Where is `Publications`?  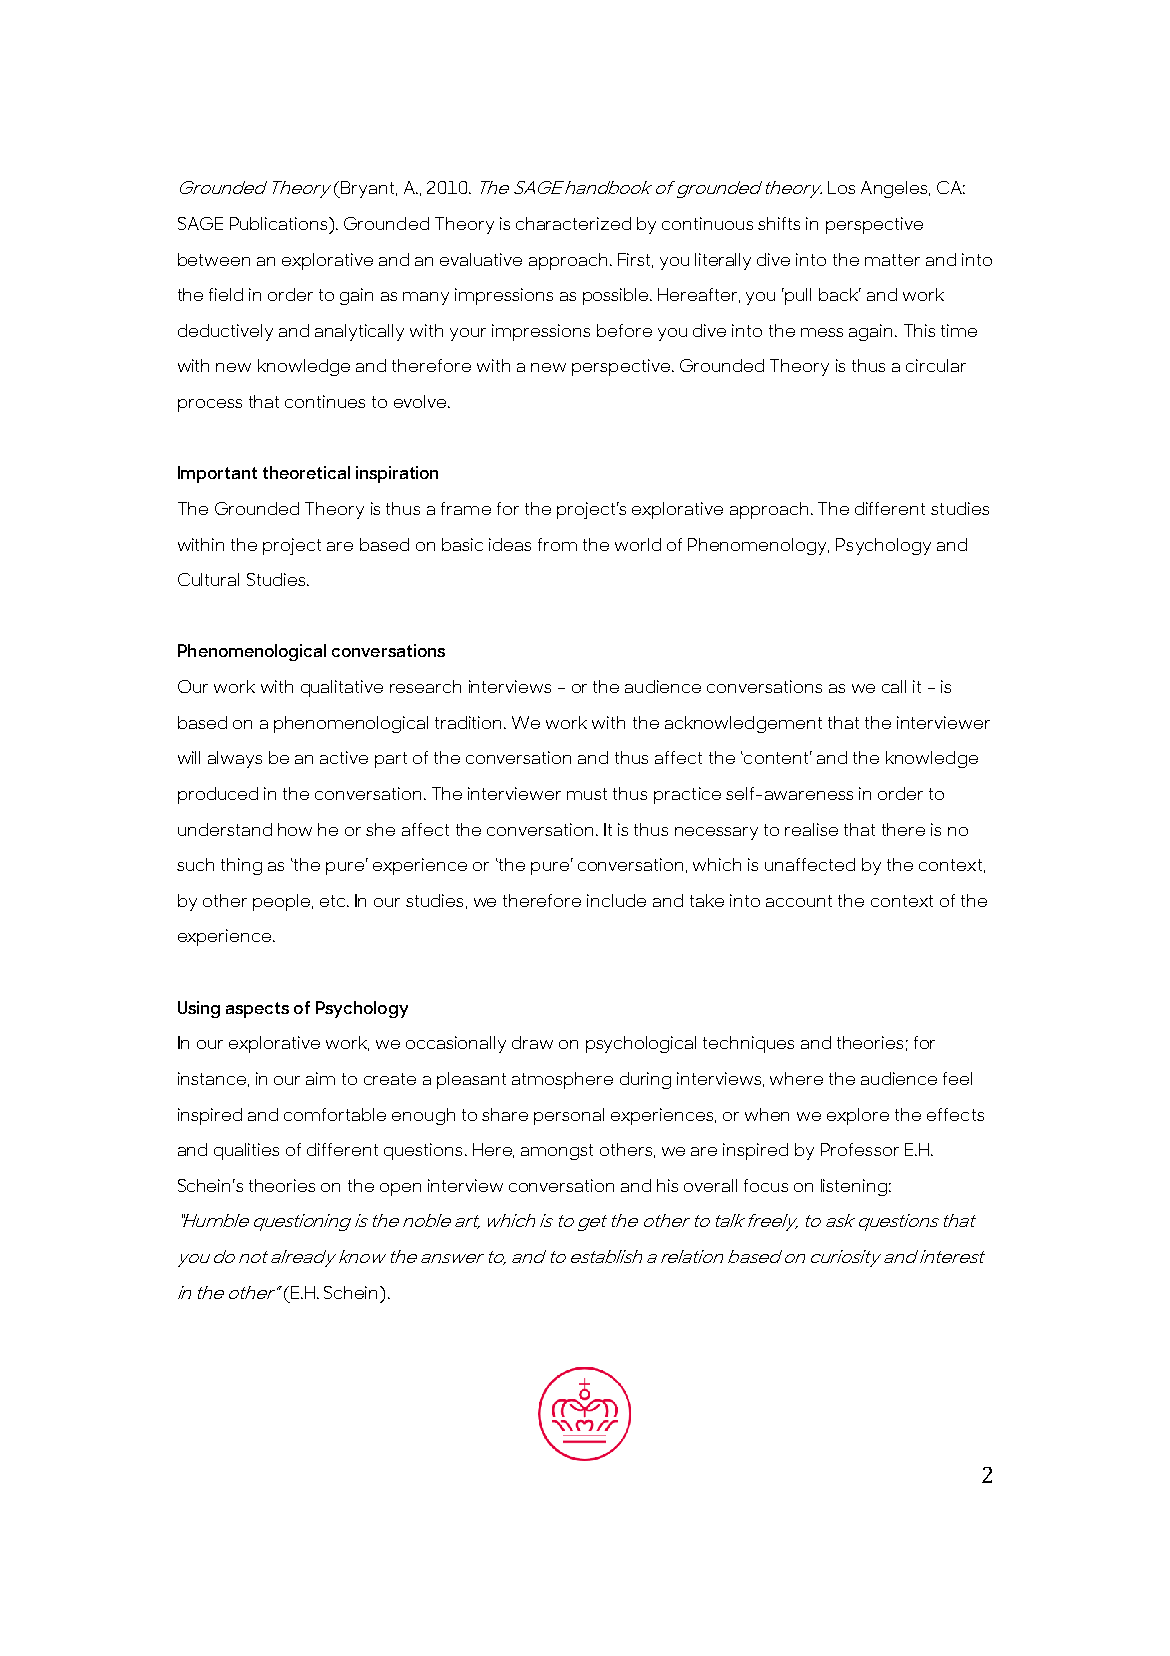 Publications is located at coordinates (280, 223).
